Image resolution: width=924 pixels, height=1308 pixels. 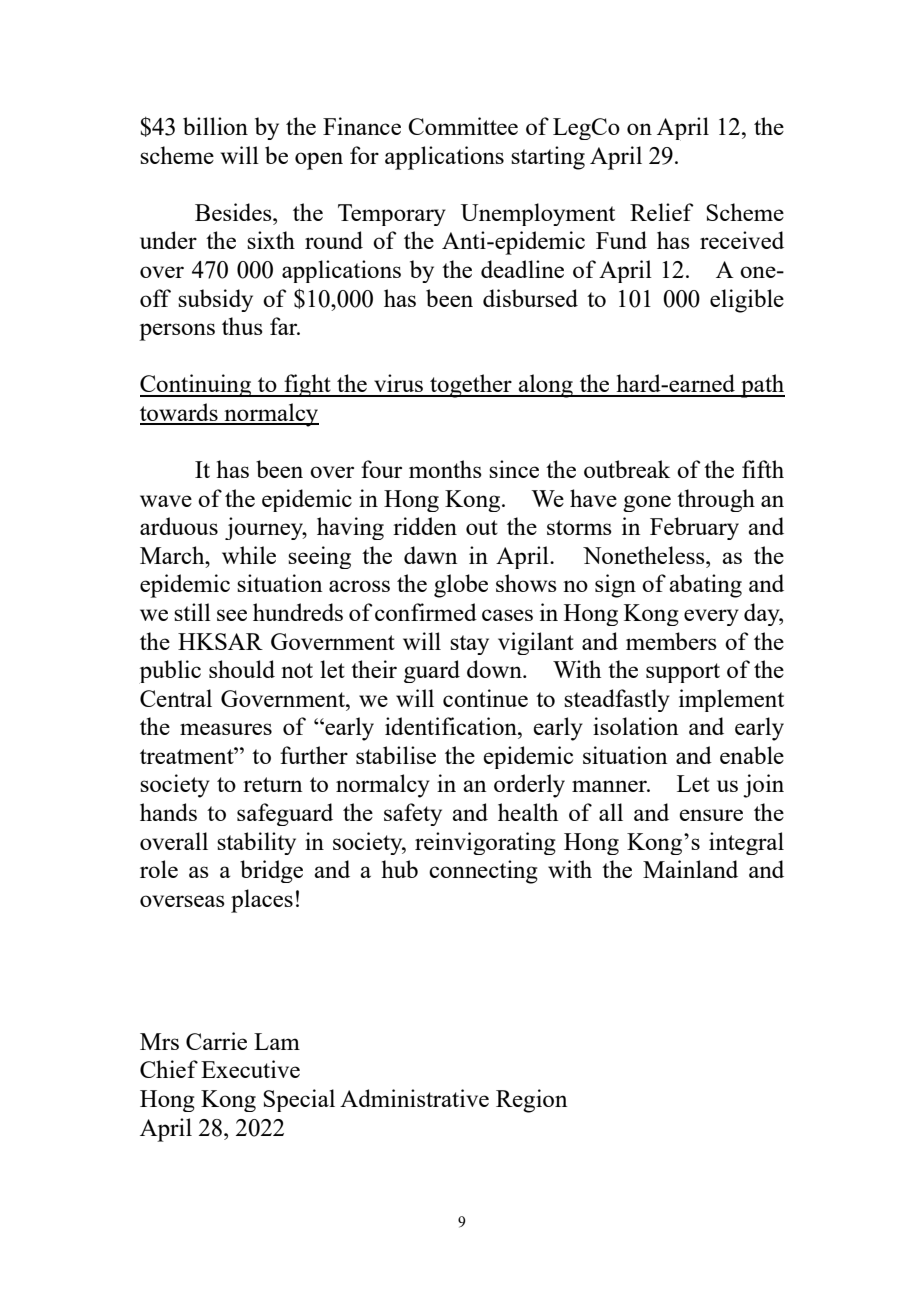 What do you see at coordinates (683, 673) in the screenshot?
I see `support` at bounding box center [683, 673].
